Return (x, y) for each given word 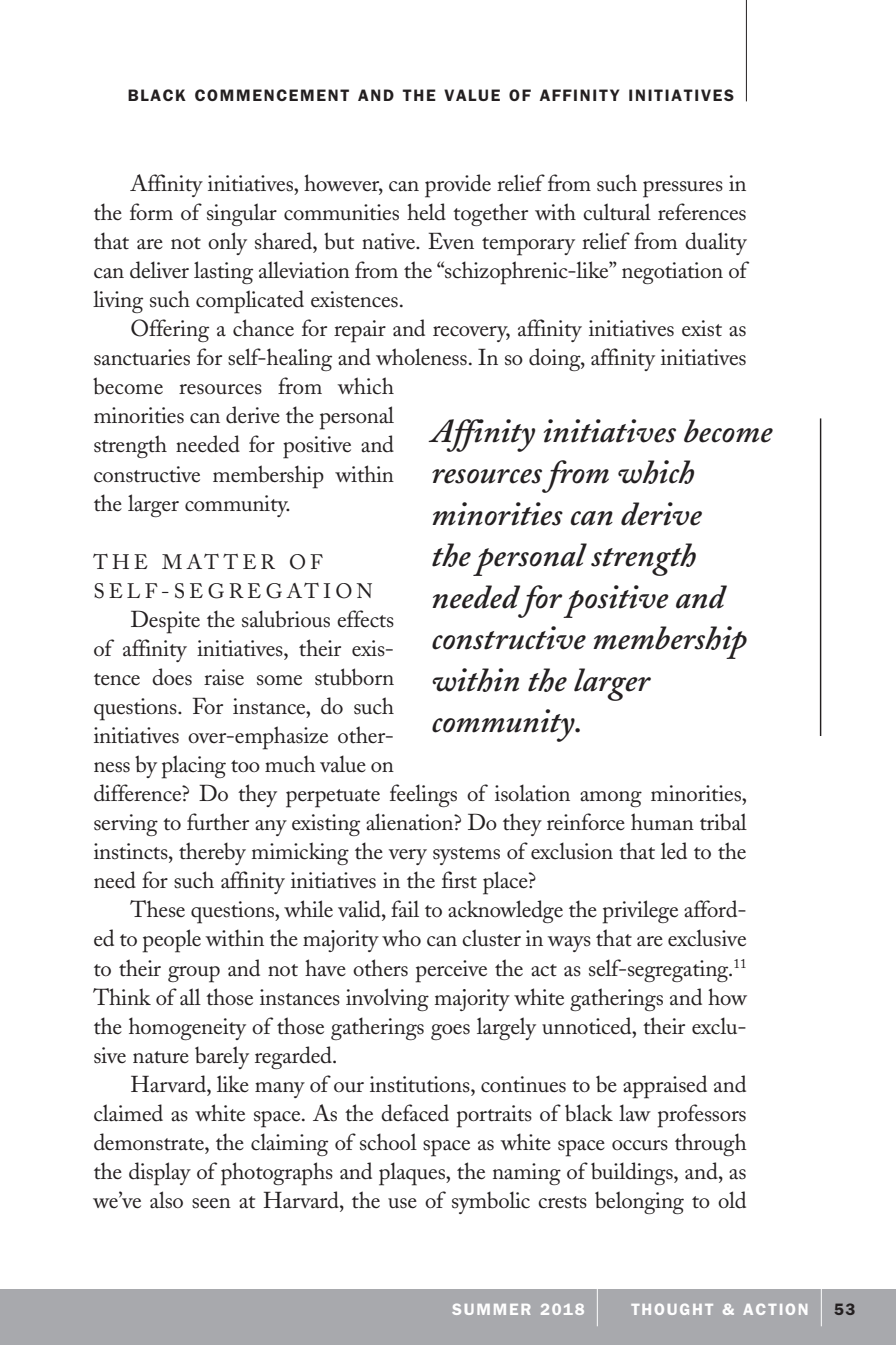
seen (211, 1203)
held (426, 212)
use (402, 1203)
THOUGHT (672, 1309)
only (227, 243)
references (702, 212)
